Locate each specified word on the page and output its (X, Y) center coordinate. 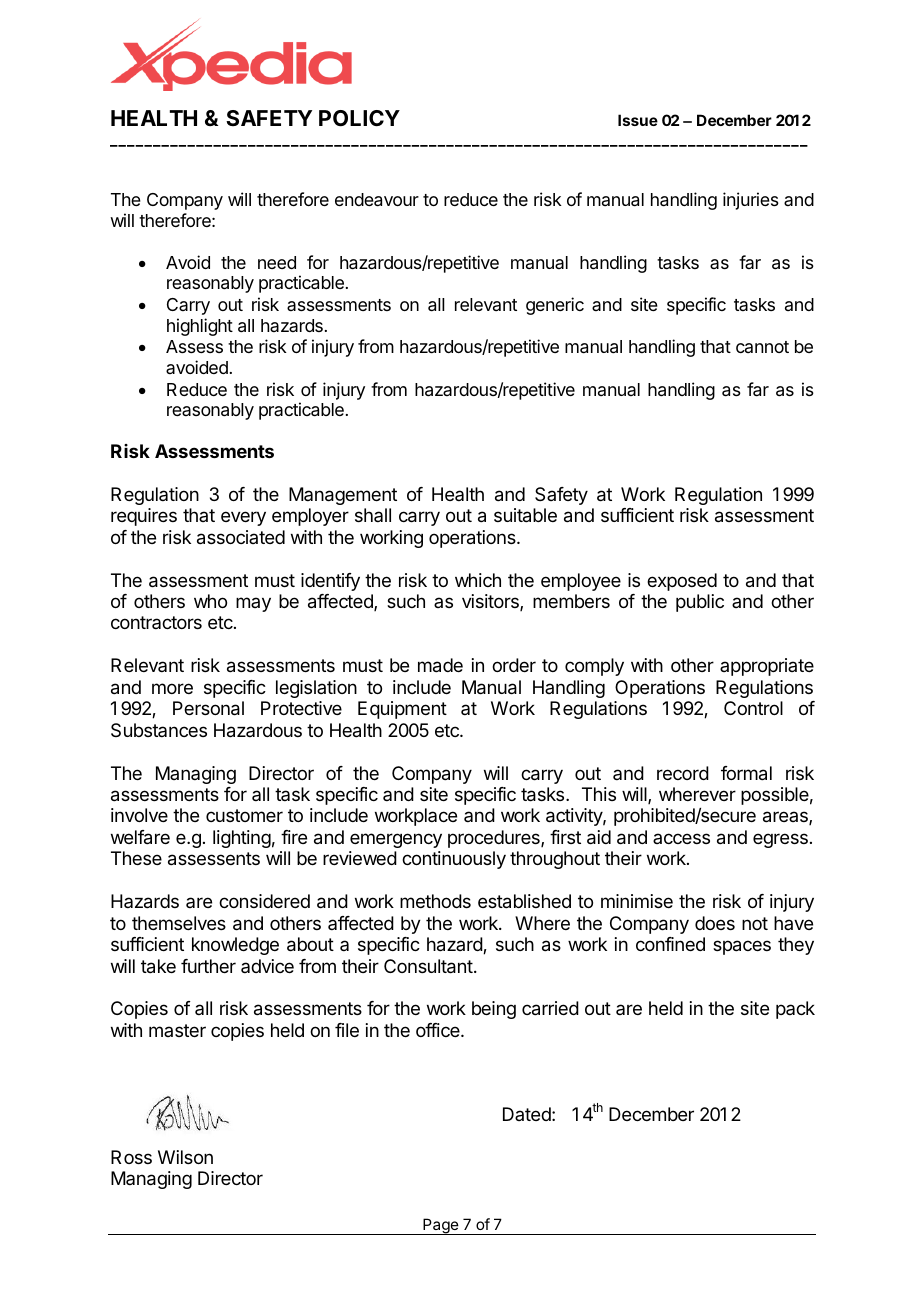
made (440, 665)
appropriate (767, 667)
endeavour (377, 200)
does (715, 923)
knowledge (235, 946)
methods (435, 901)
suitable (525, 515)
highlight (200, 327)
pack (795, 1010)
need (277, 262)
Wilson (185, 1157)
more (172, 688)
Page (440, 1226)
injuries (751, 201)
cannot (762, 347)
